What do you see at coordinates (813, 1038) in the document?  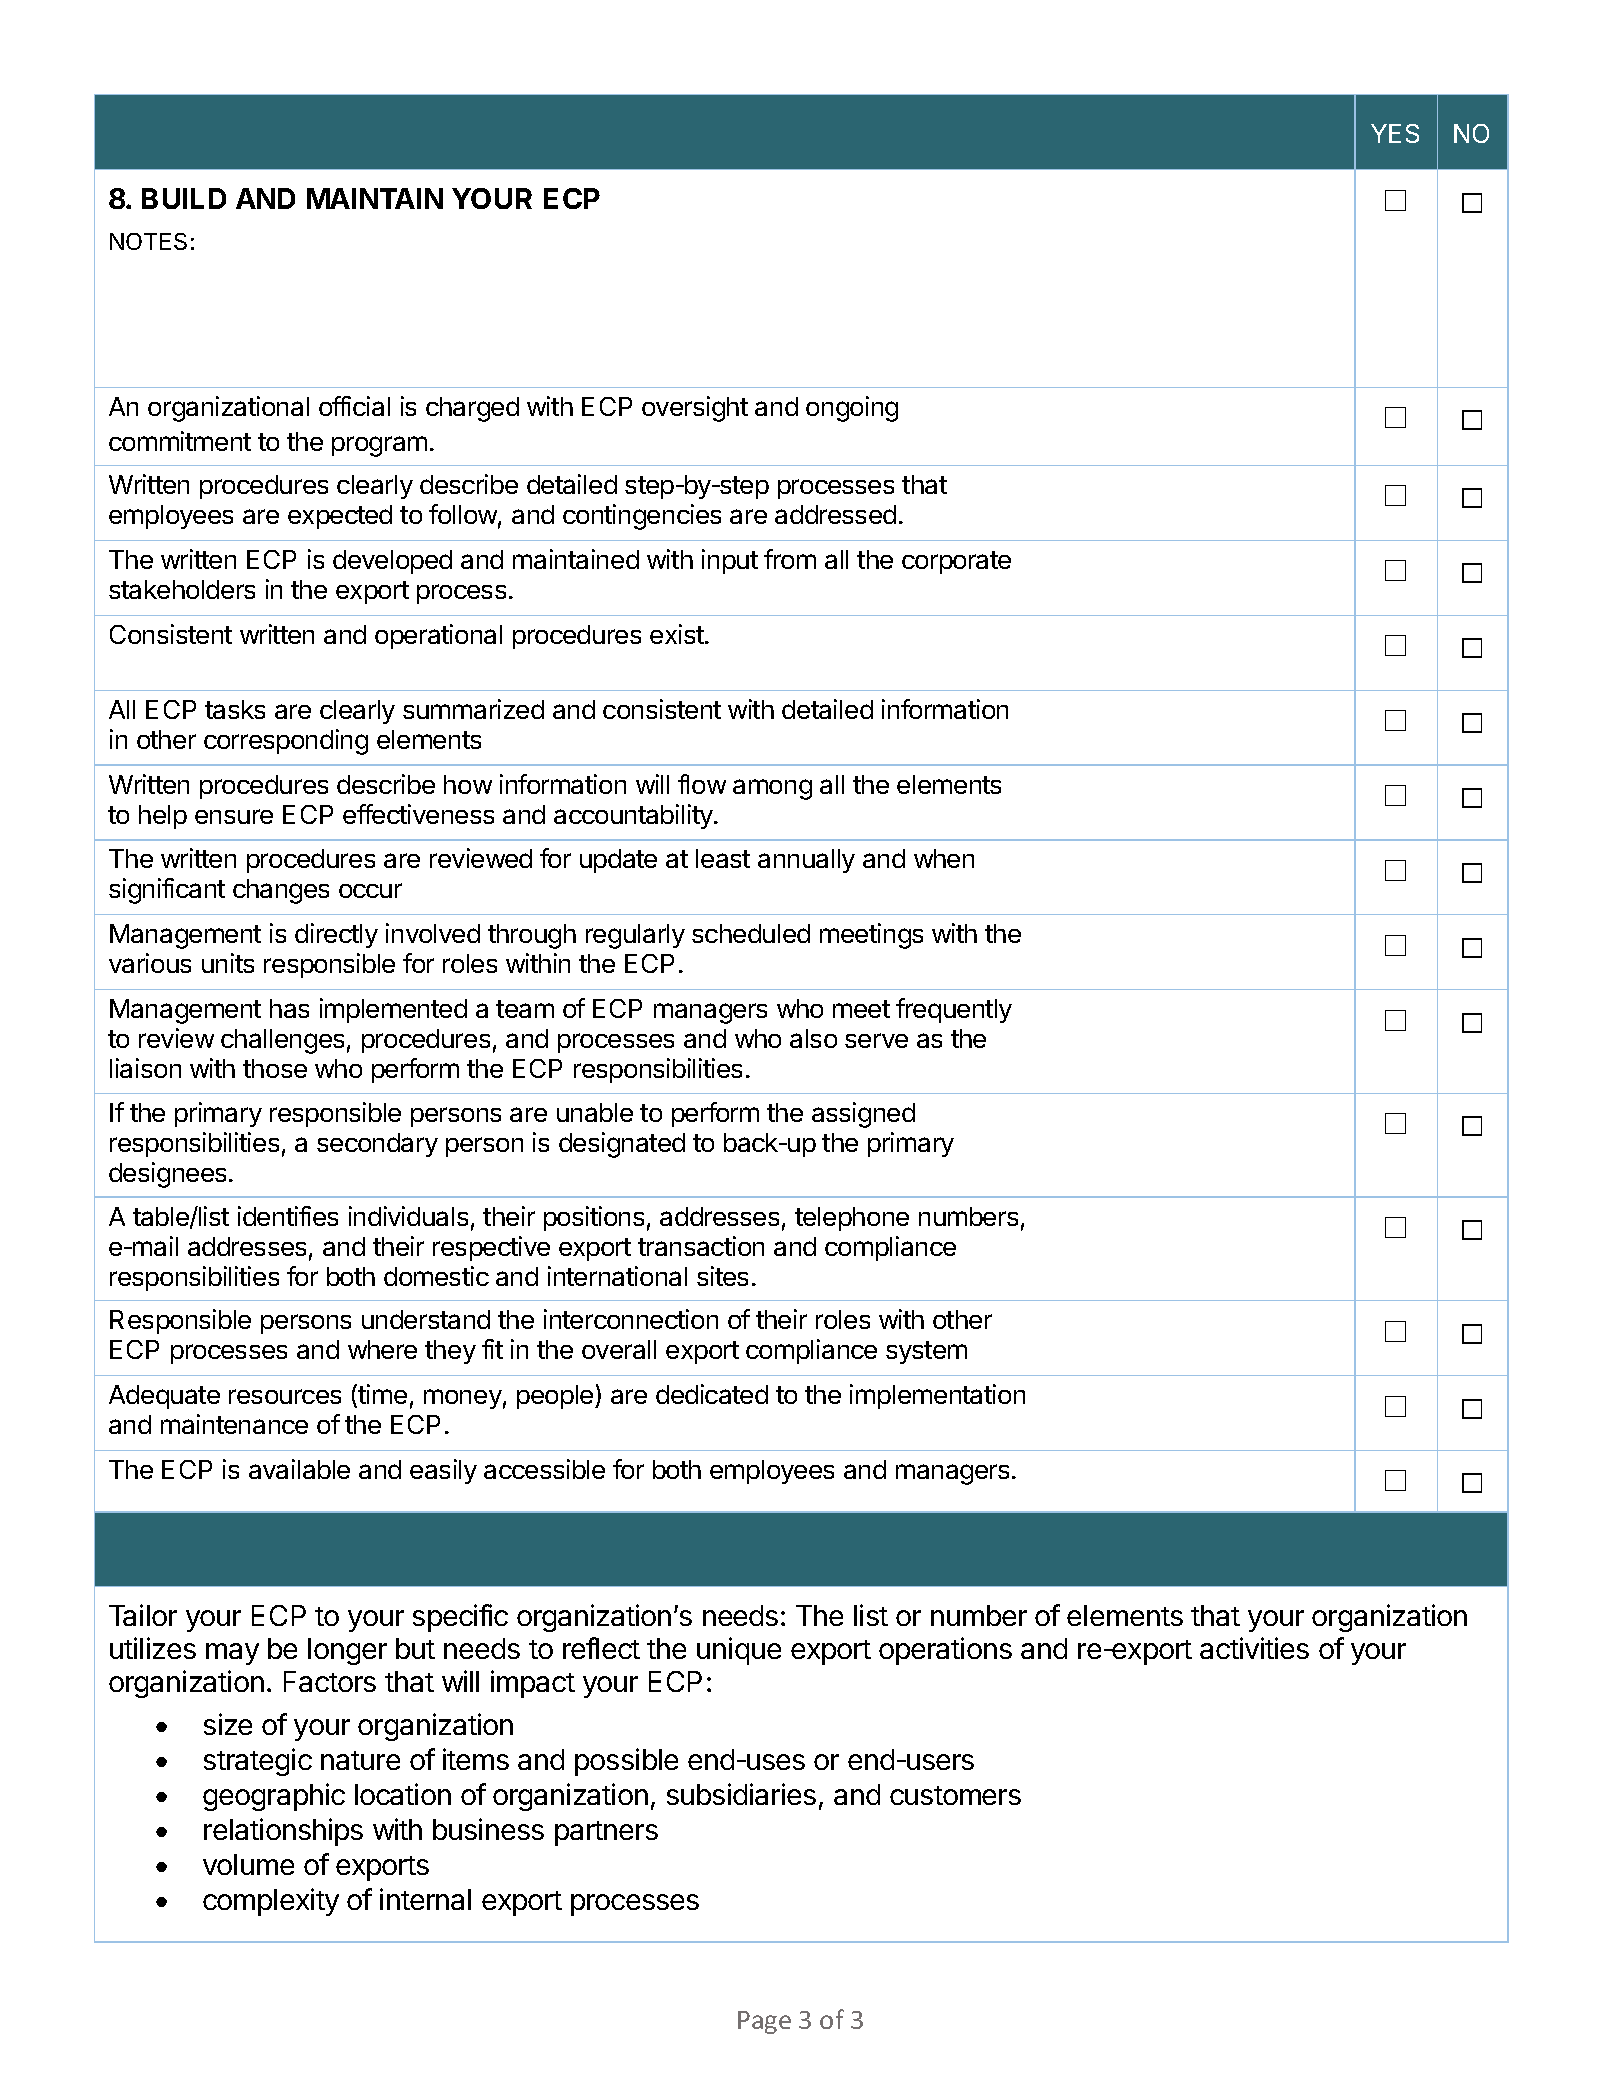 I see `also` at bounding box center [813, 1038].
